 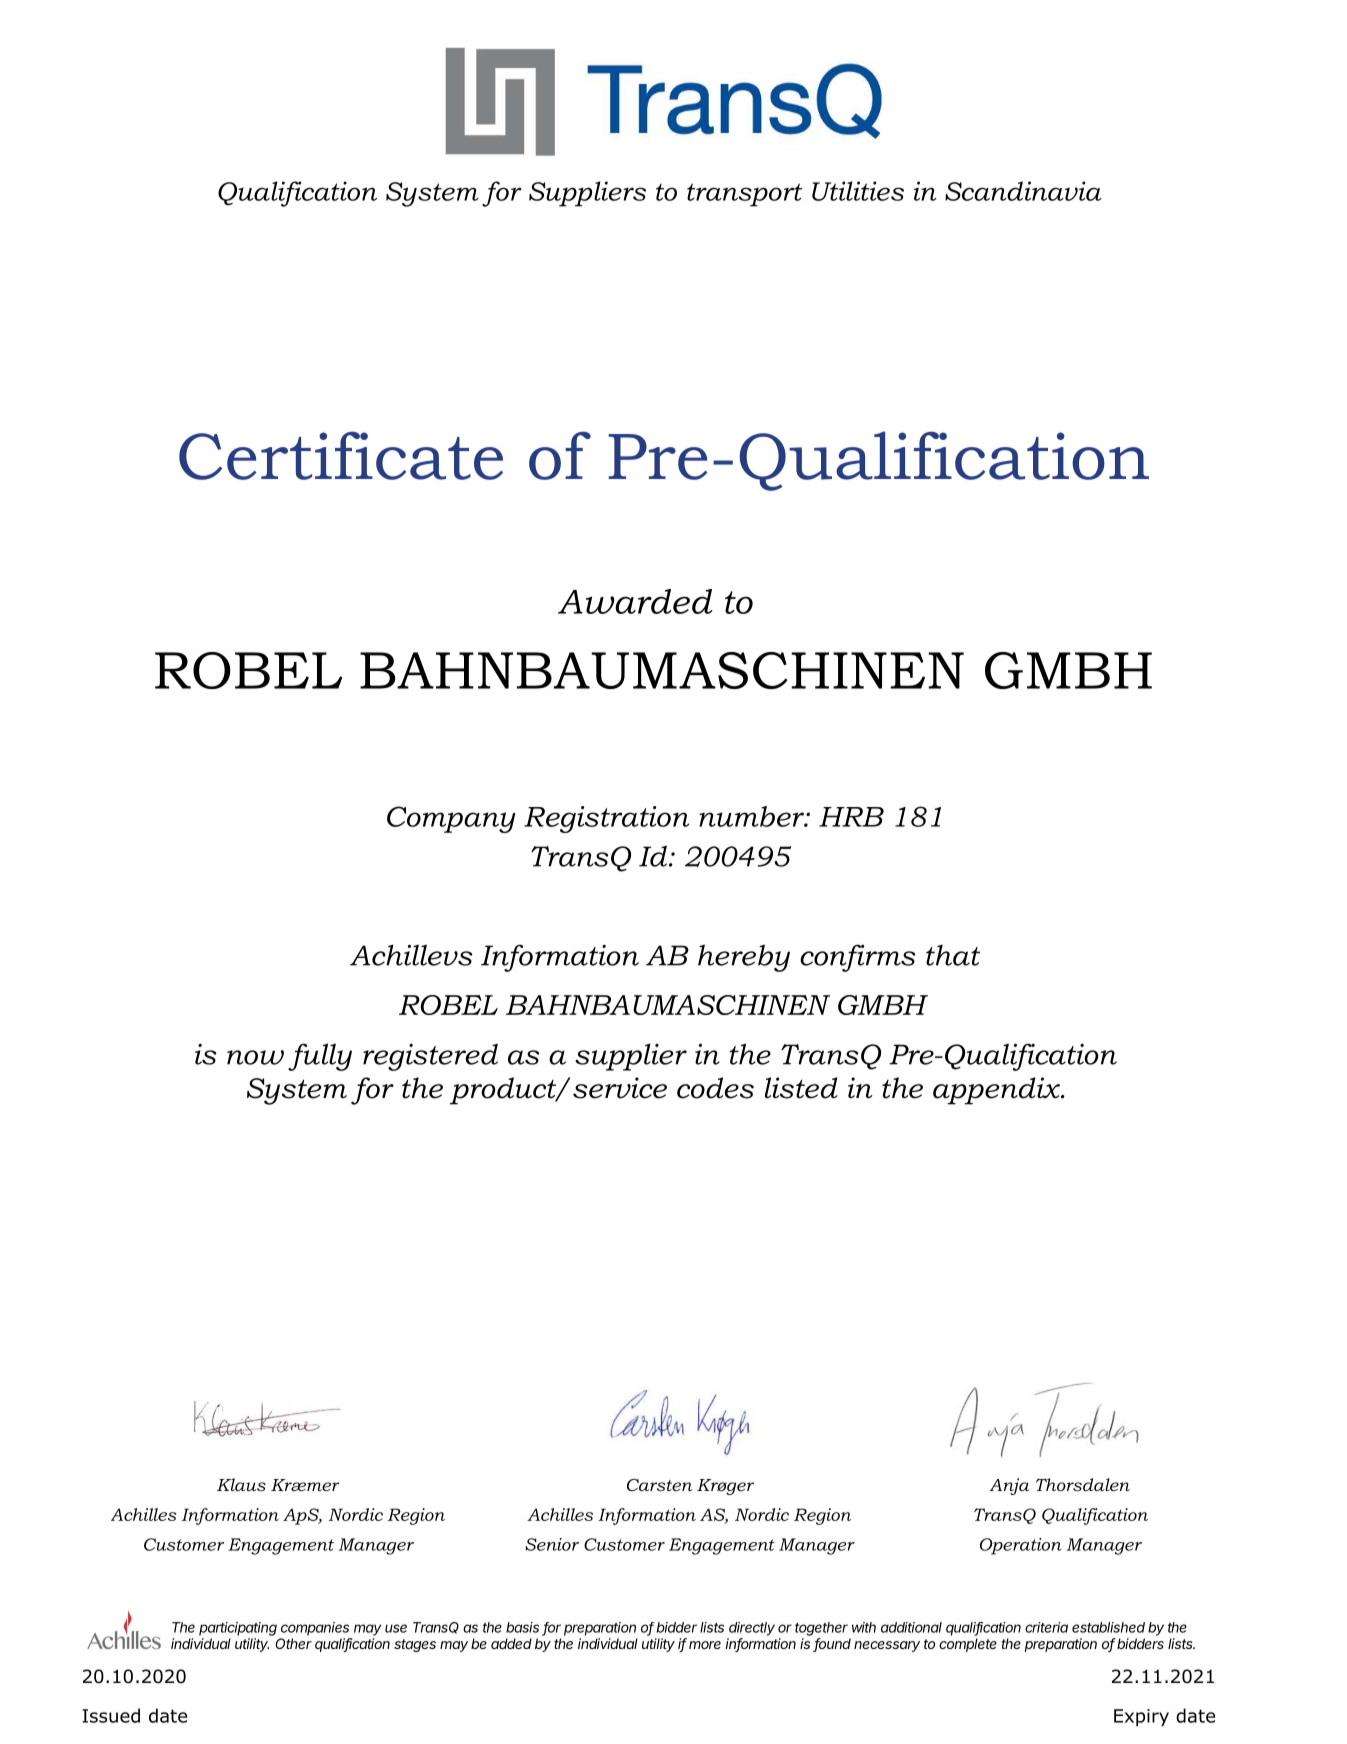 What do you see at coordinates (705, 1645) in the screenshot?
I see `more` at bounding box center [705, 1645].
